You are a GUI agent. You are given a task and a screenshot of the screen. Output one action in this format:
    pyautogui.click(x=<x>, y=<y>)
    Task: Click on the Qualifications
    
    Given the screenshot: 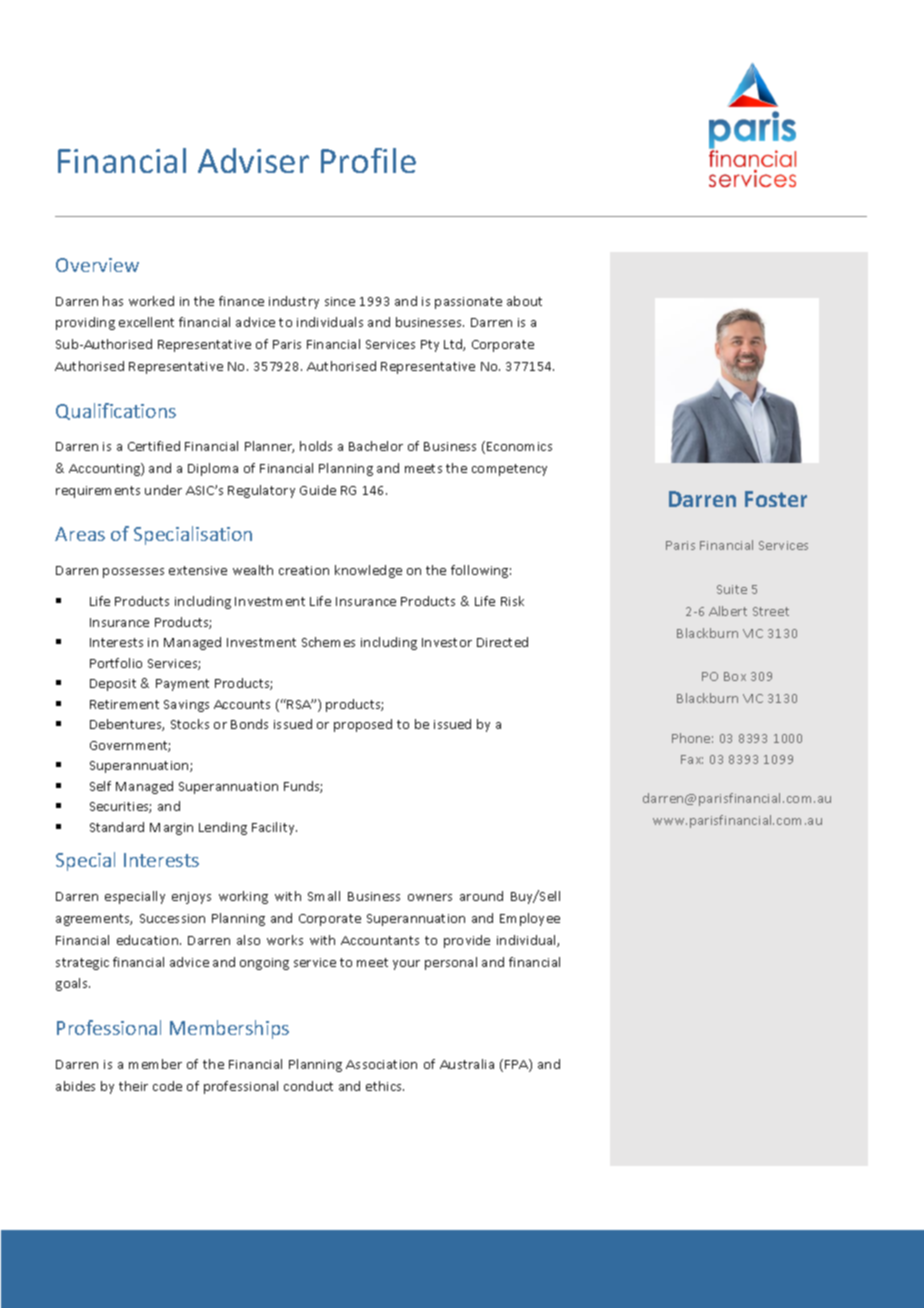 What is the action you would take?
    pyautogui.click(x=116, y=411)
